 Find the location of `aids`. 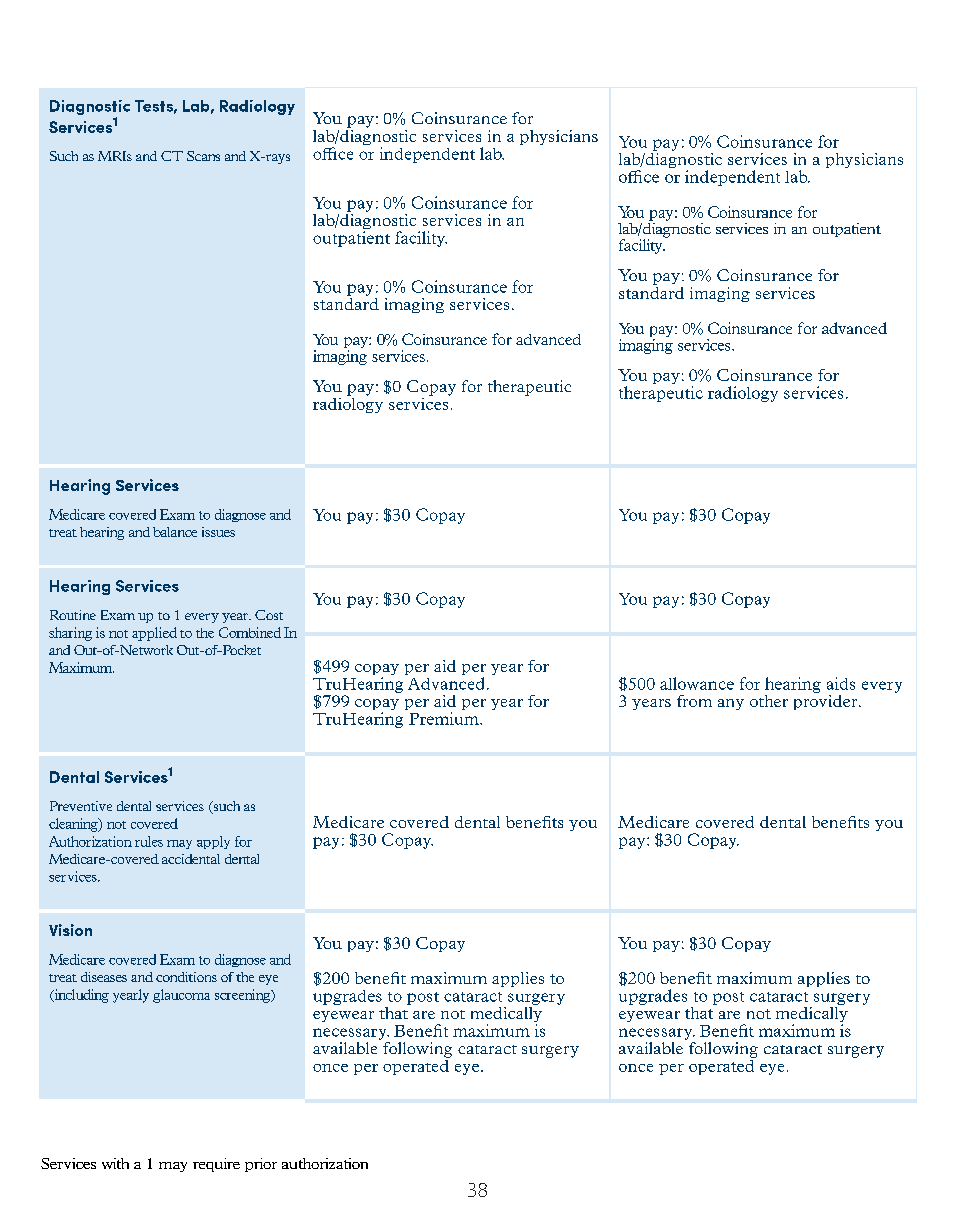

aids is located at coordinates (841, 683).
